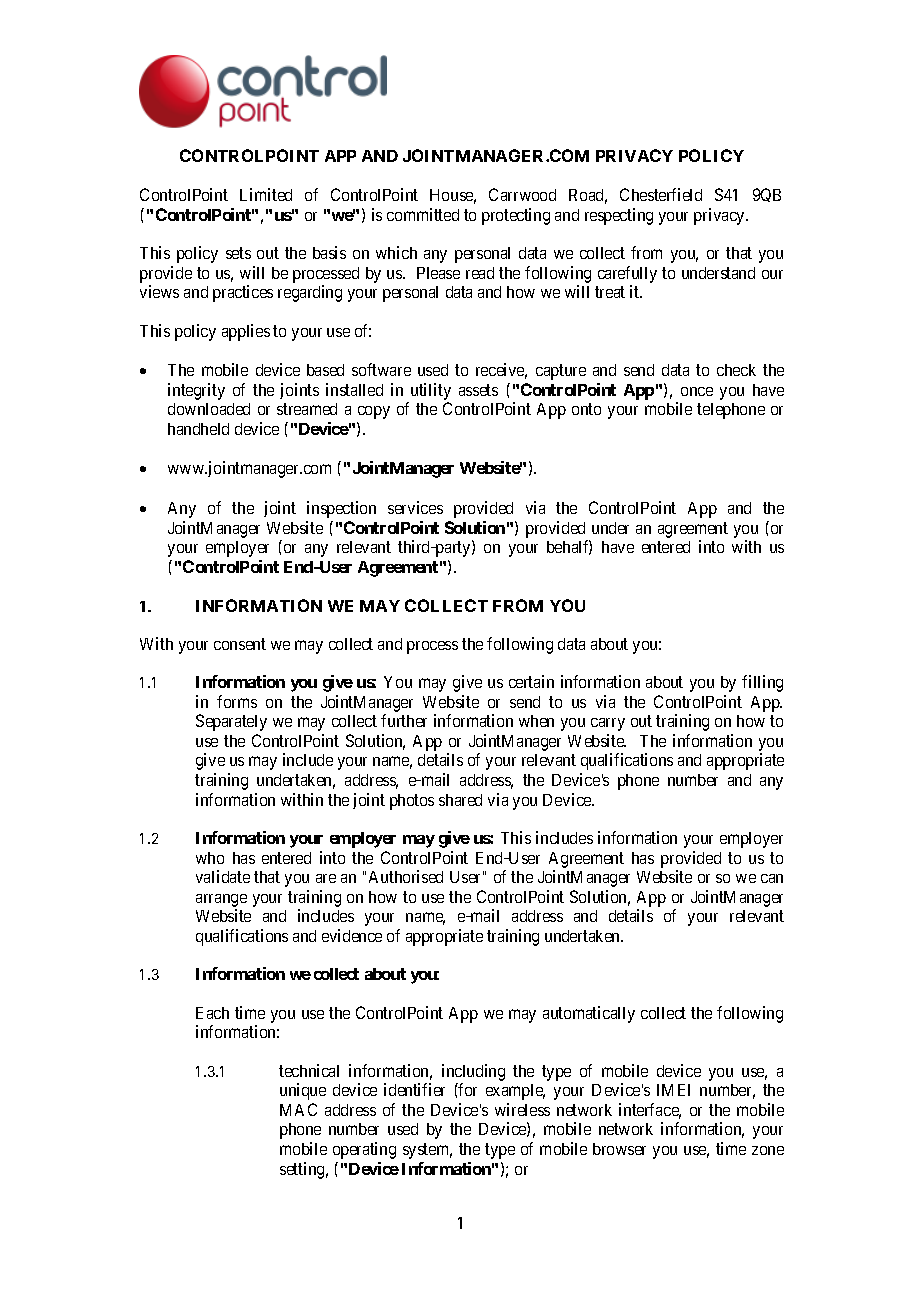 This screenshot has width=924, height=1308. I want to click on certain, so click(531, 681).
